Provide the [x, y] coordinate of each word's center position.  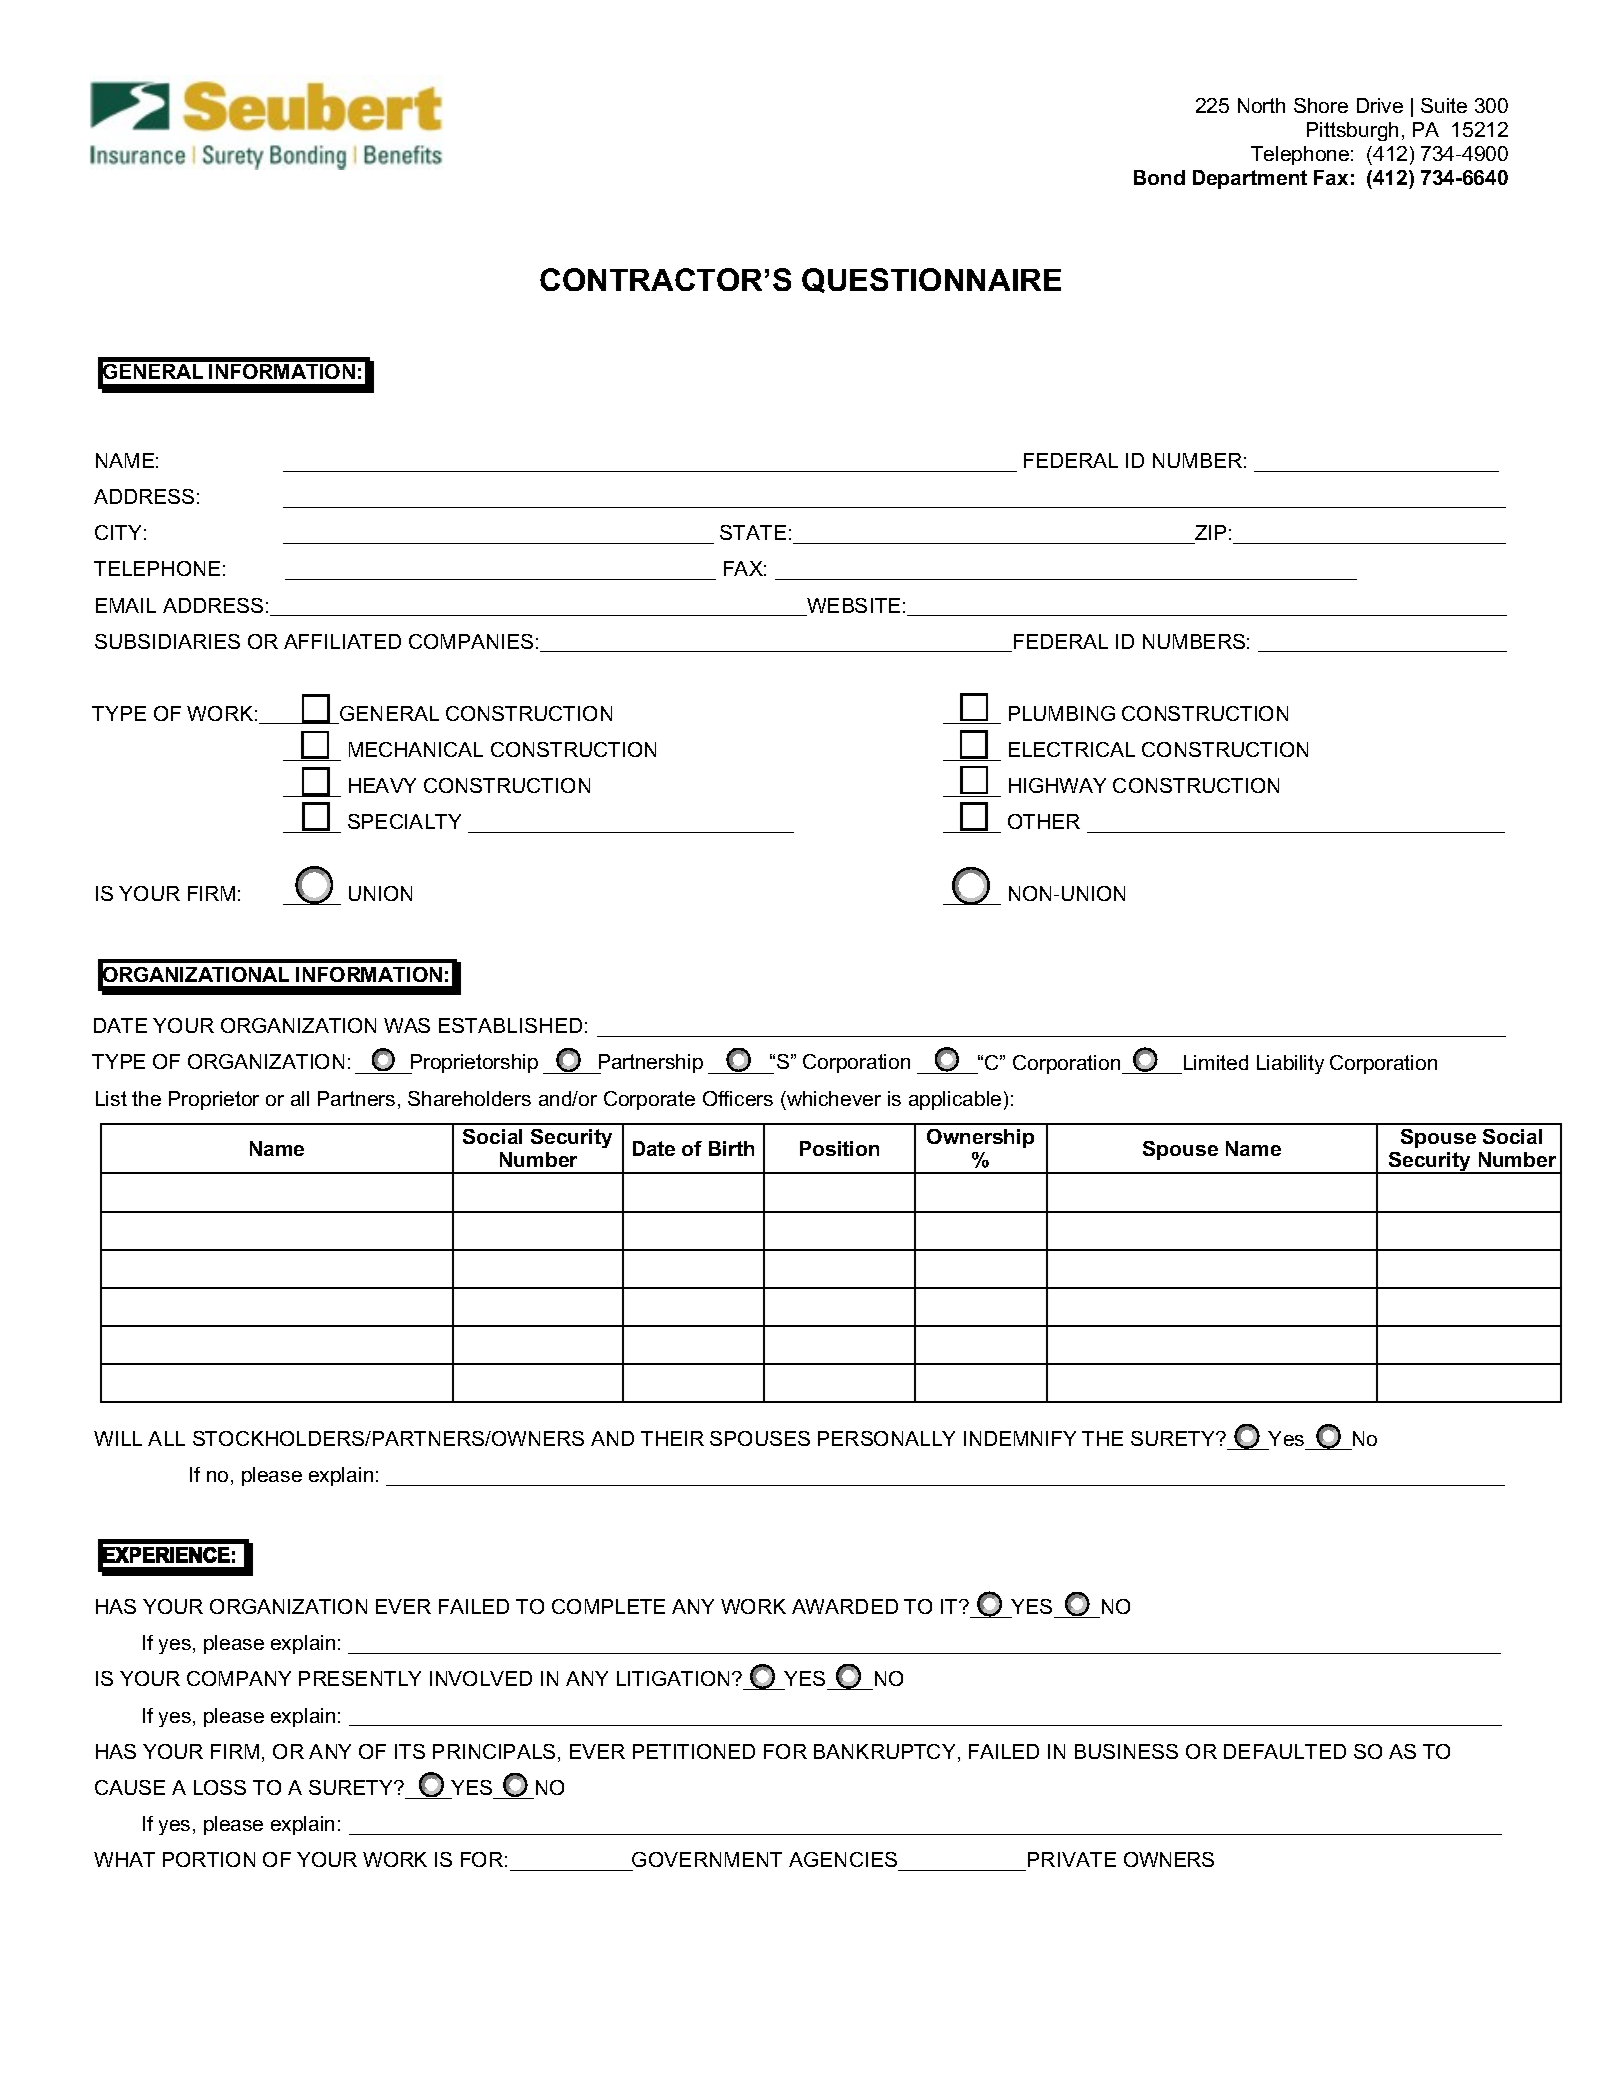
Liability [1290, 1064]
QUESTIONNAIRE [931, 280]
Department [1250, 179]
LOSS [220, 1787]
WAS [407, 1025]
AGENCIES [844, 1861]
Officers [738, 1098]
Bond [1159, 177]
